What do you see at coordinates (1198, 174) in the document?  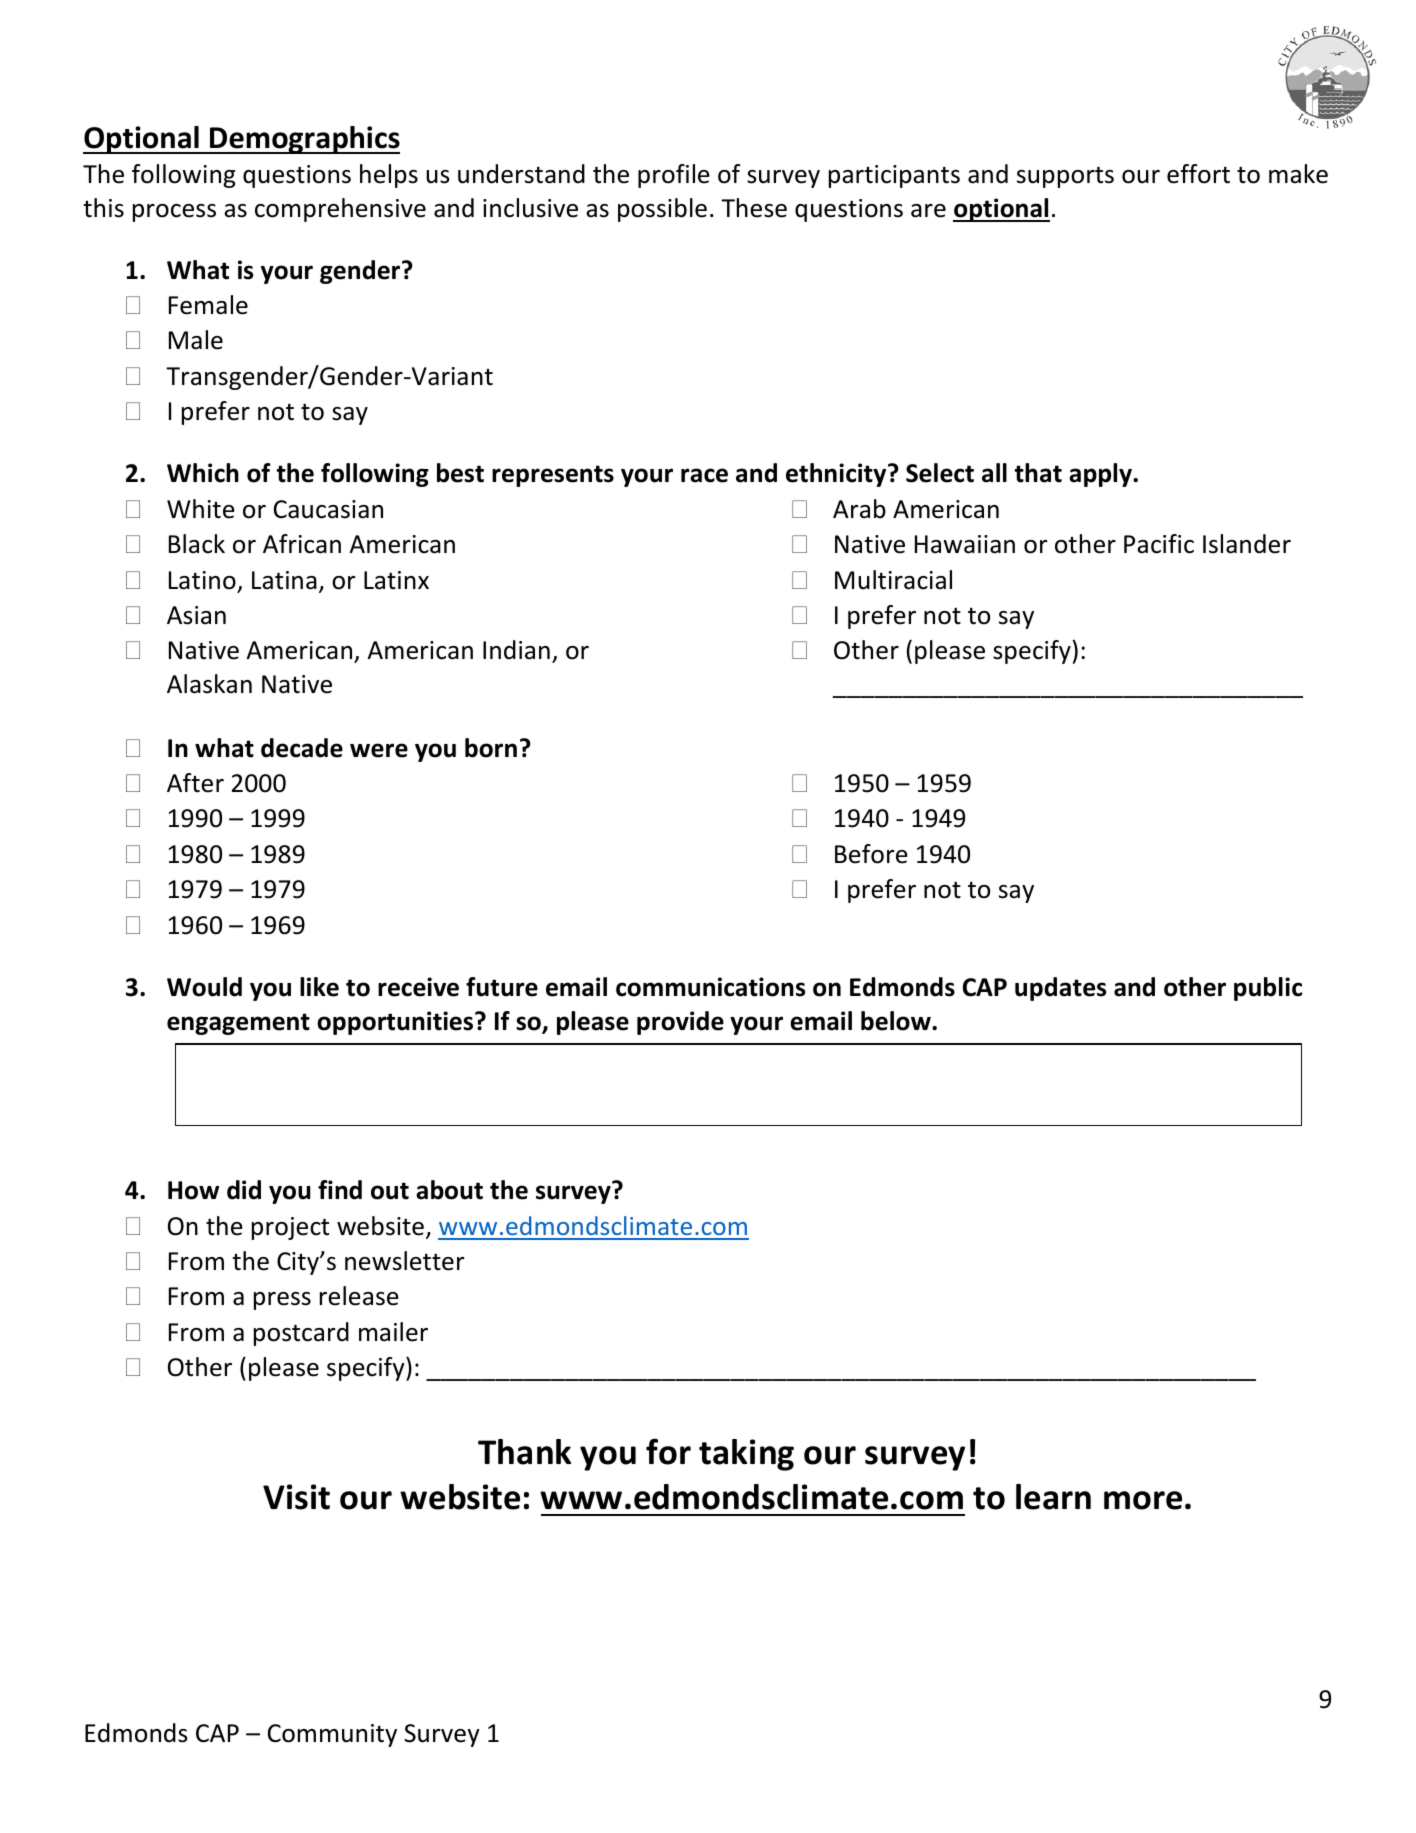 I see `effort` at bounding box center [1198, 174].
